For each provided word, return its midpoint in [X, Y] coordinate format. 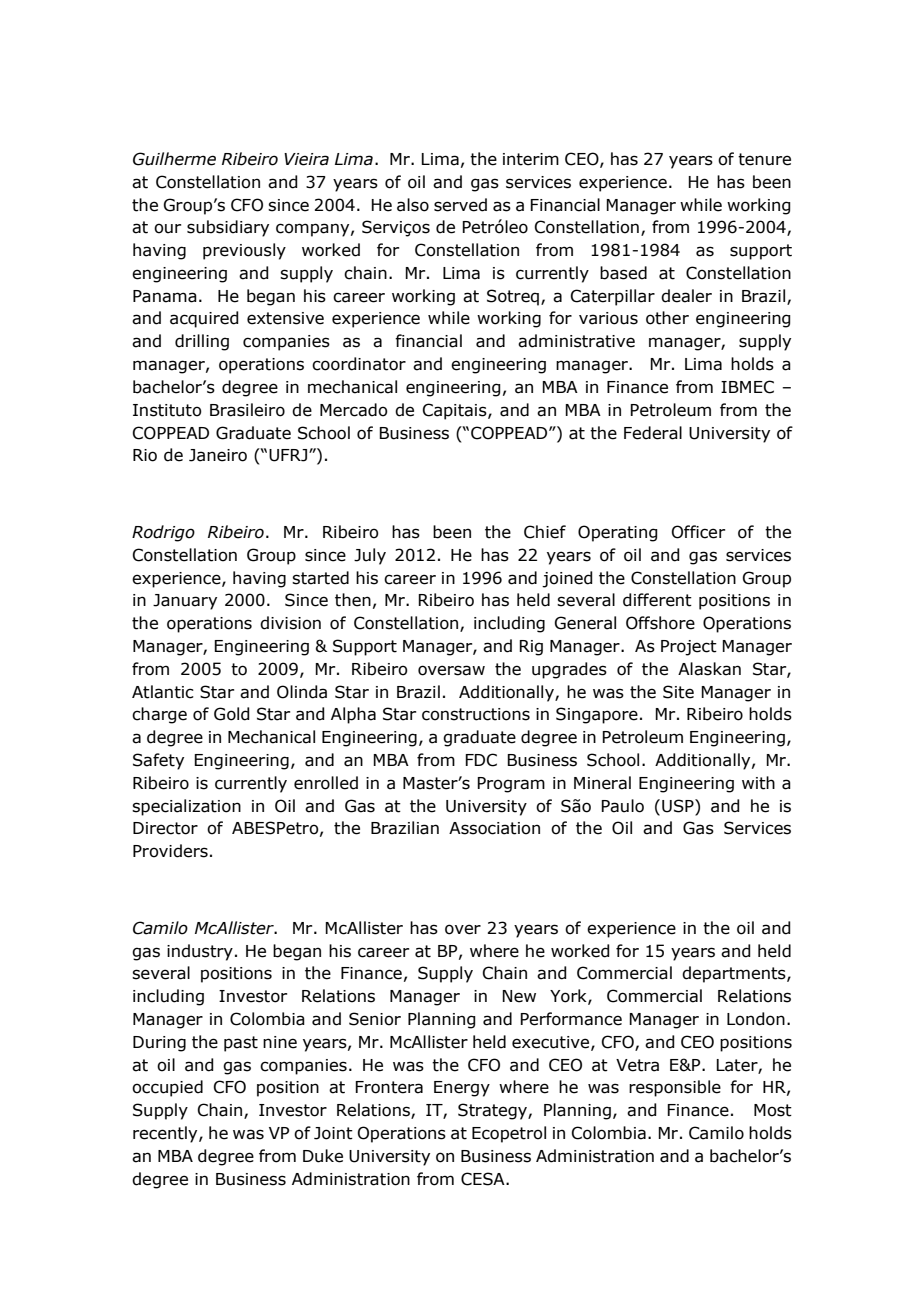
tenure [764, 159]
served [460, 205]
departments [735, 974]
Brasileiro [247, 410]
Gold [232, 714]
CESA [484, 1179]
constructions [476, 714]
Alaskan [709, 669]
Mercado [354, 410]
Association [494, 828]
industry [200, 952]
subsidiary [228, 228]
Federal [653, 433]
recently [166, 1134]
